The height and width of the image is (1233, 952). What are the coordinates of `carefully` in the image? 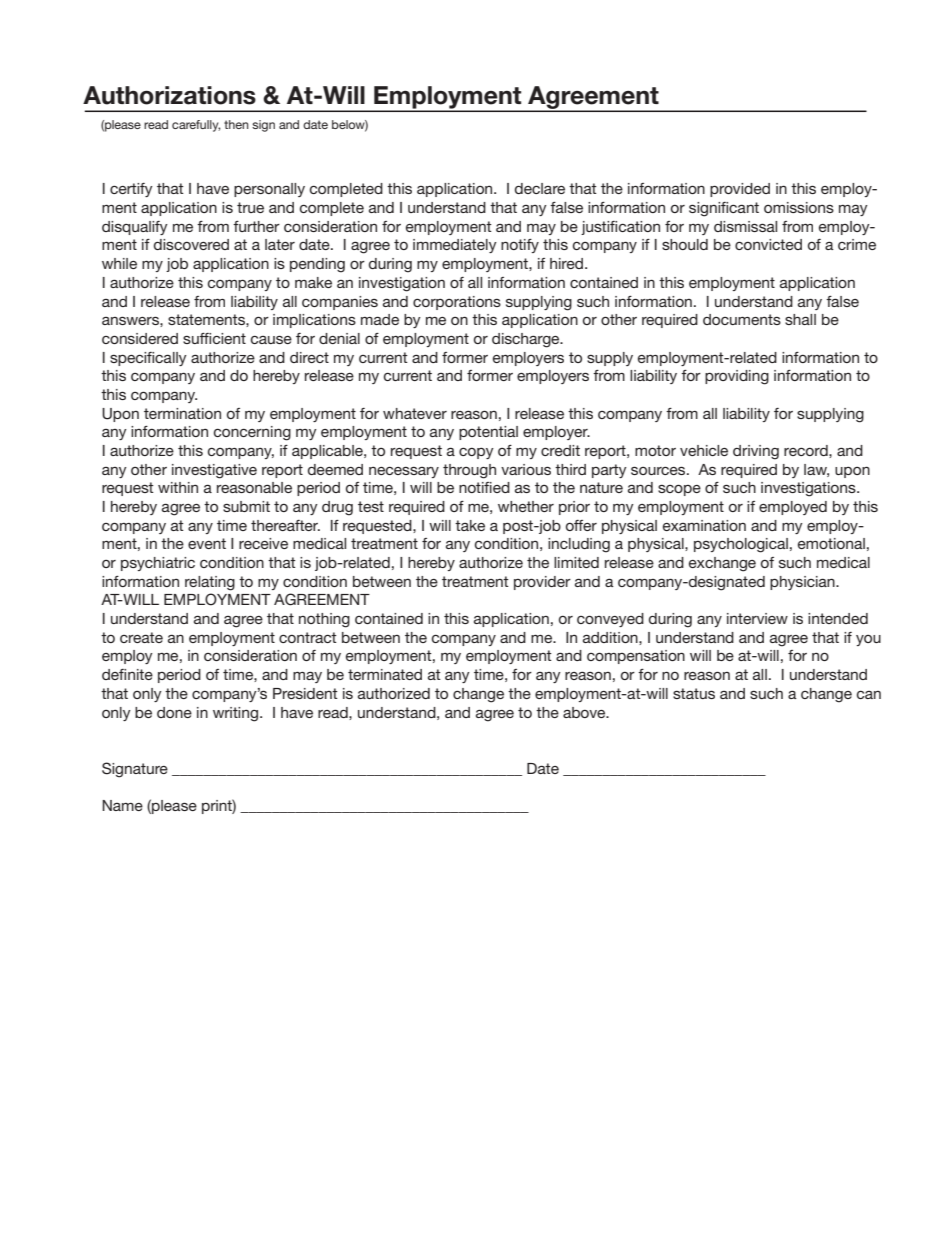 It's located at (196, 126).
